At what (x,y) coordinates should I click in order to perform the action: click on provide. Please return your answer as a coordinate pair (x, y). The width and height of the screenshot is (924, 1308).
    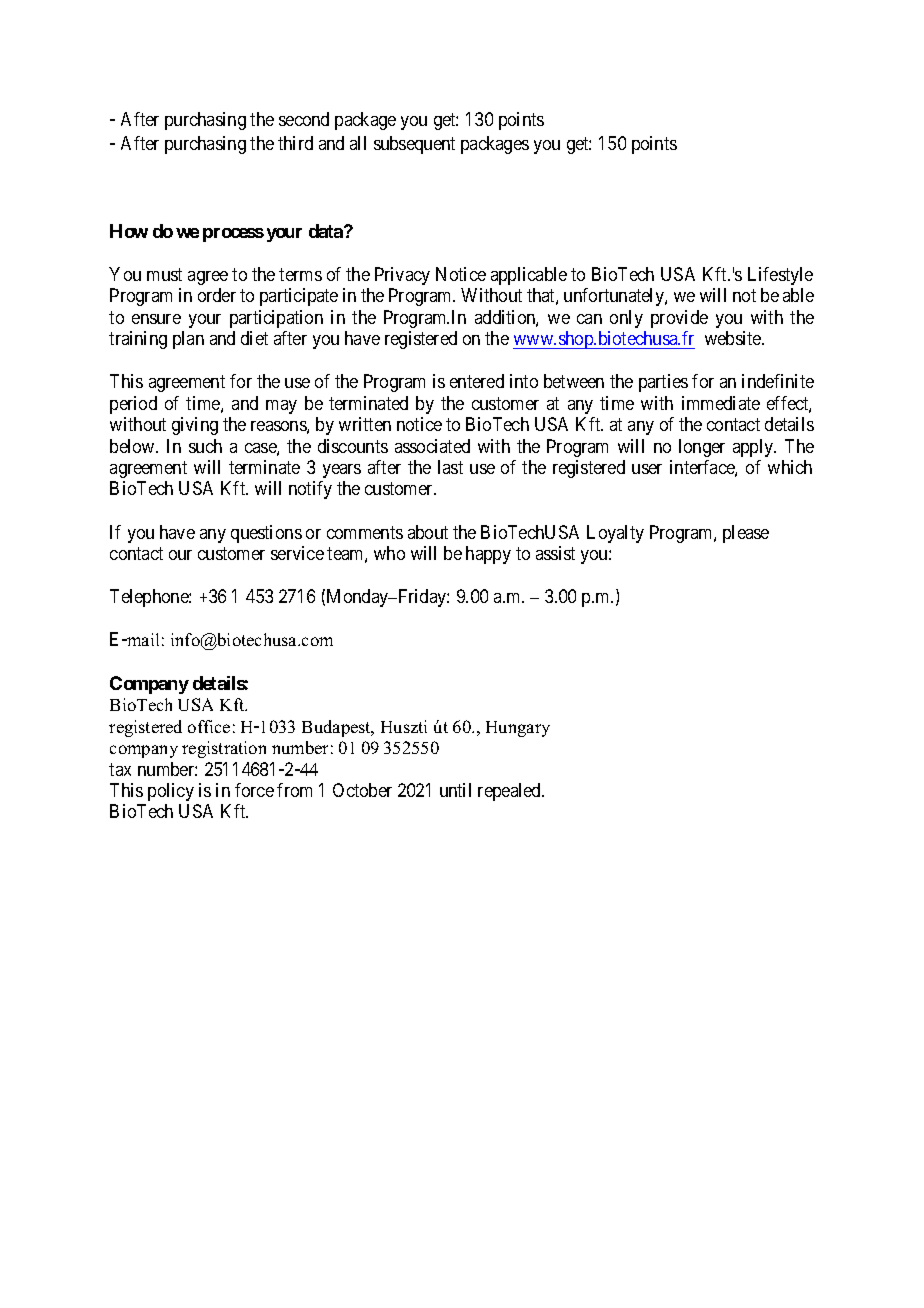
    Looking at the image, I should click on (679, 319).
